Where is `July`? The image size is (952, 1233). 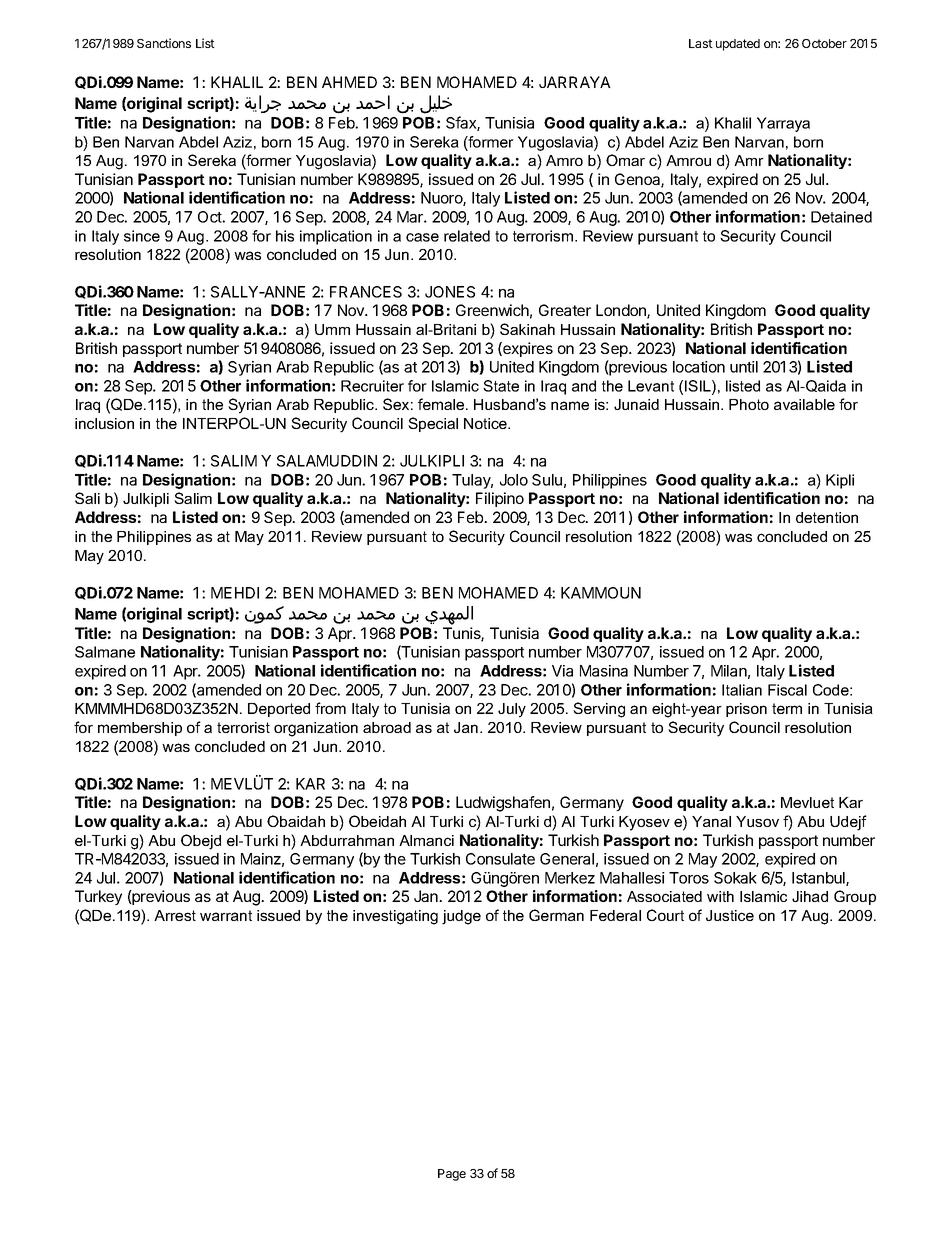 July is located at coordinates (512, 710).
